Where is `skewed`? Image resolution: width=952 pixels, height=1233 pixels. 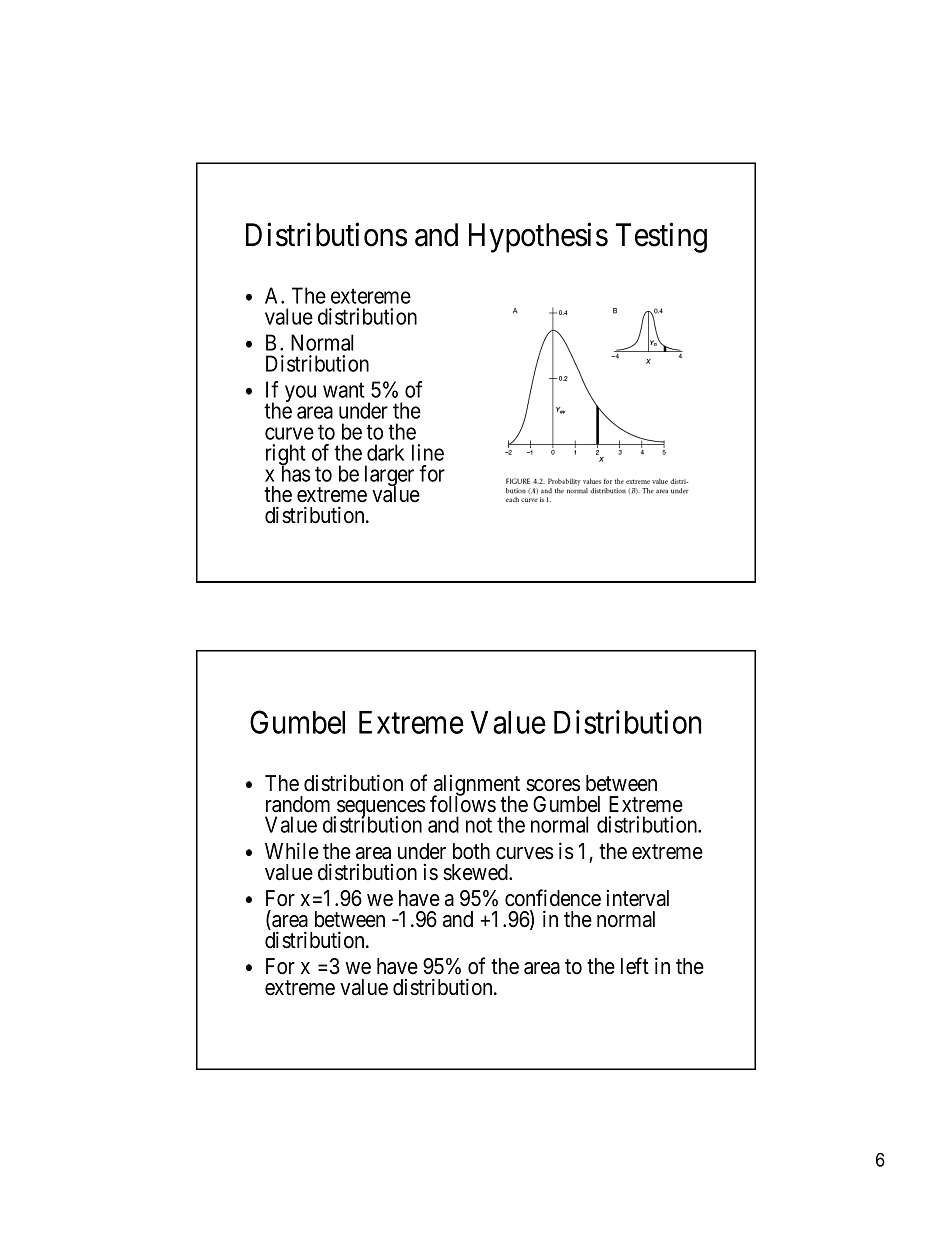 skewed is located at coordinates (476, 872).
